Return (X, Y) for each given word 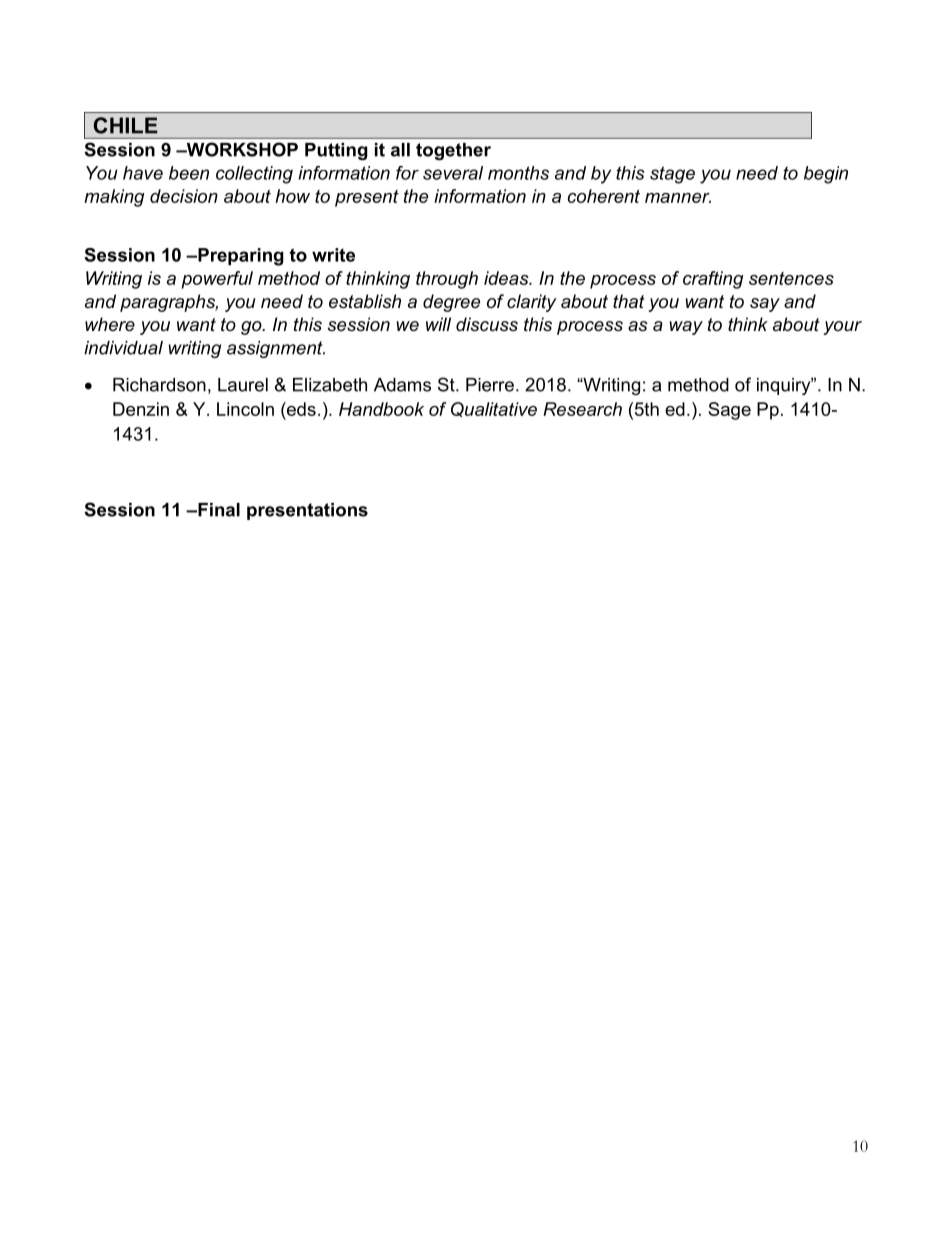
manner (678, 198)
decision (184, 196)
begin (826, 175)
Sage (729, 411)
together (453, 151)
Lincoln (245, 409)
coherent (604, 196)
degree (451, 303)
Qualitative (494, 409)
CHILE (126, 125)
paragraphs (169, 303)
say (765, 305)
